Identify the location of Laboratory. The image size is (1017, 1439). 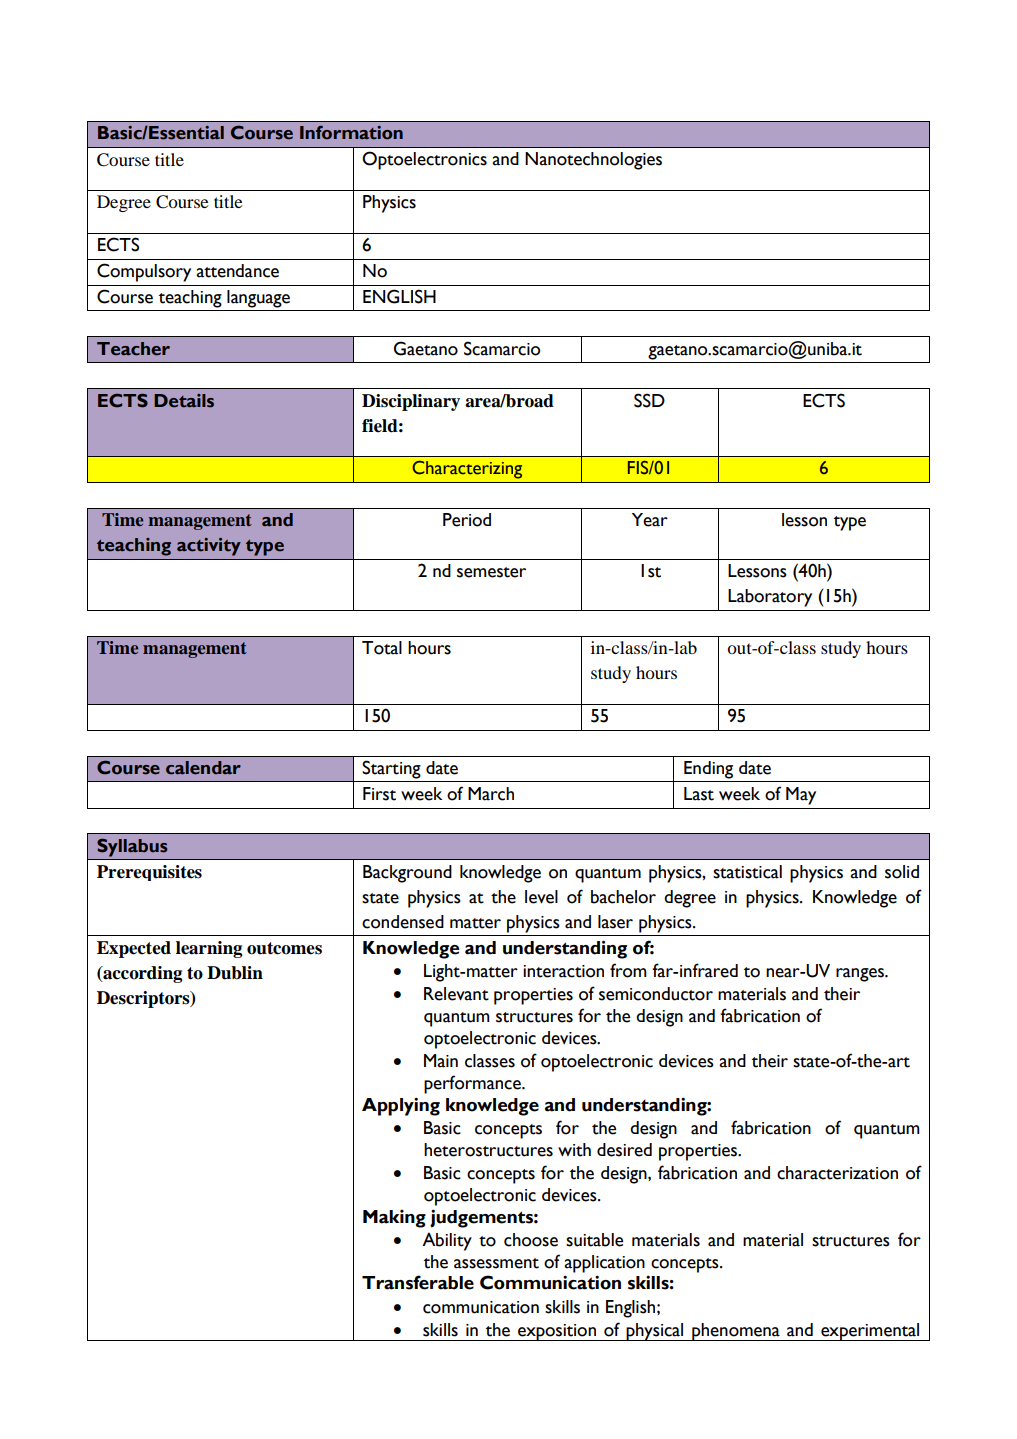
(770, 598).
